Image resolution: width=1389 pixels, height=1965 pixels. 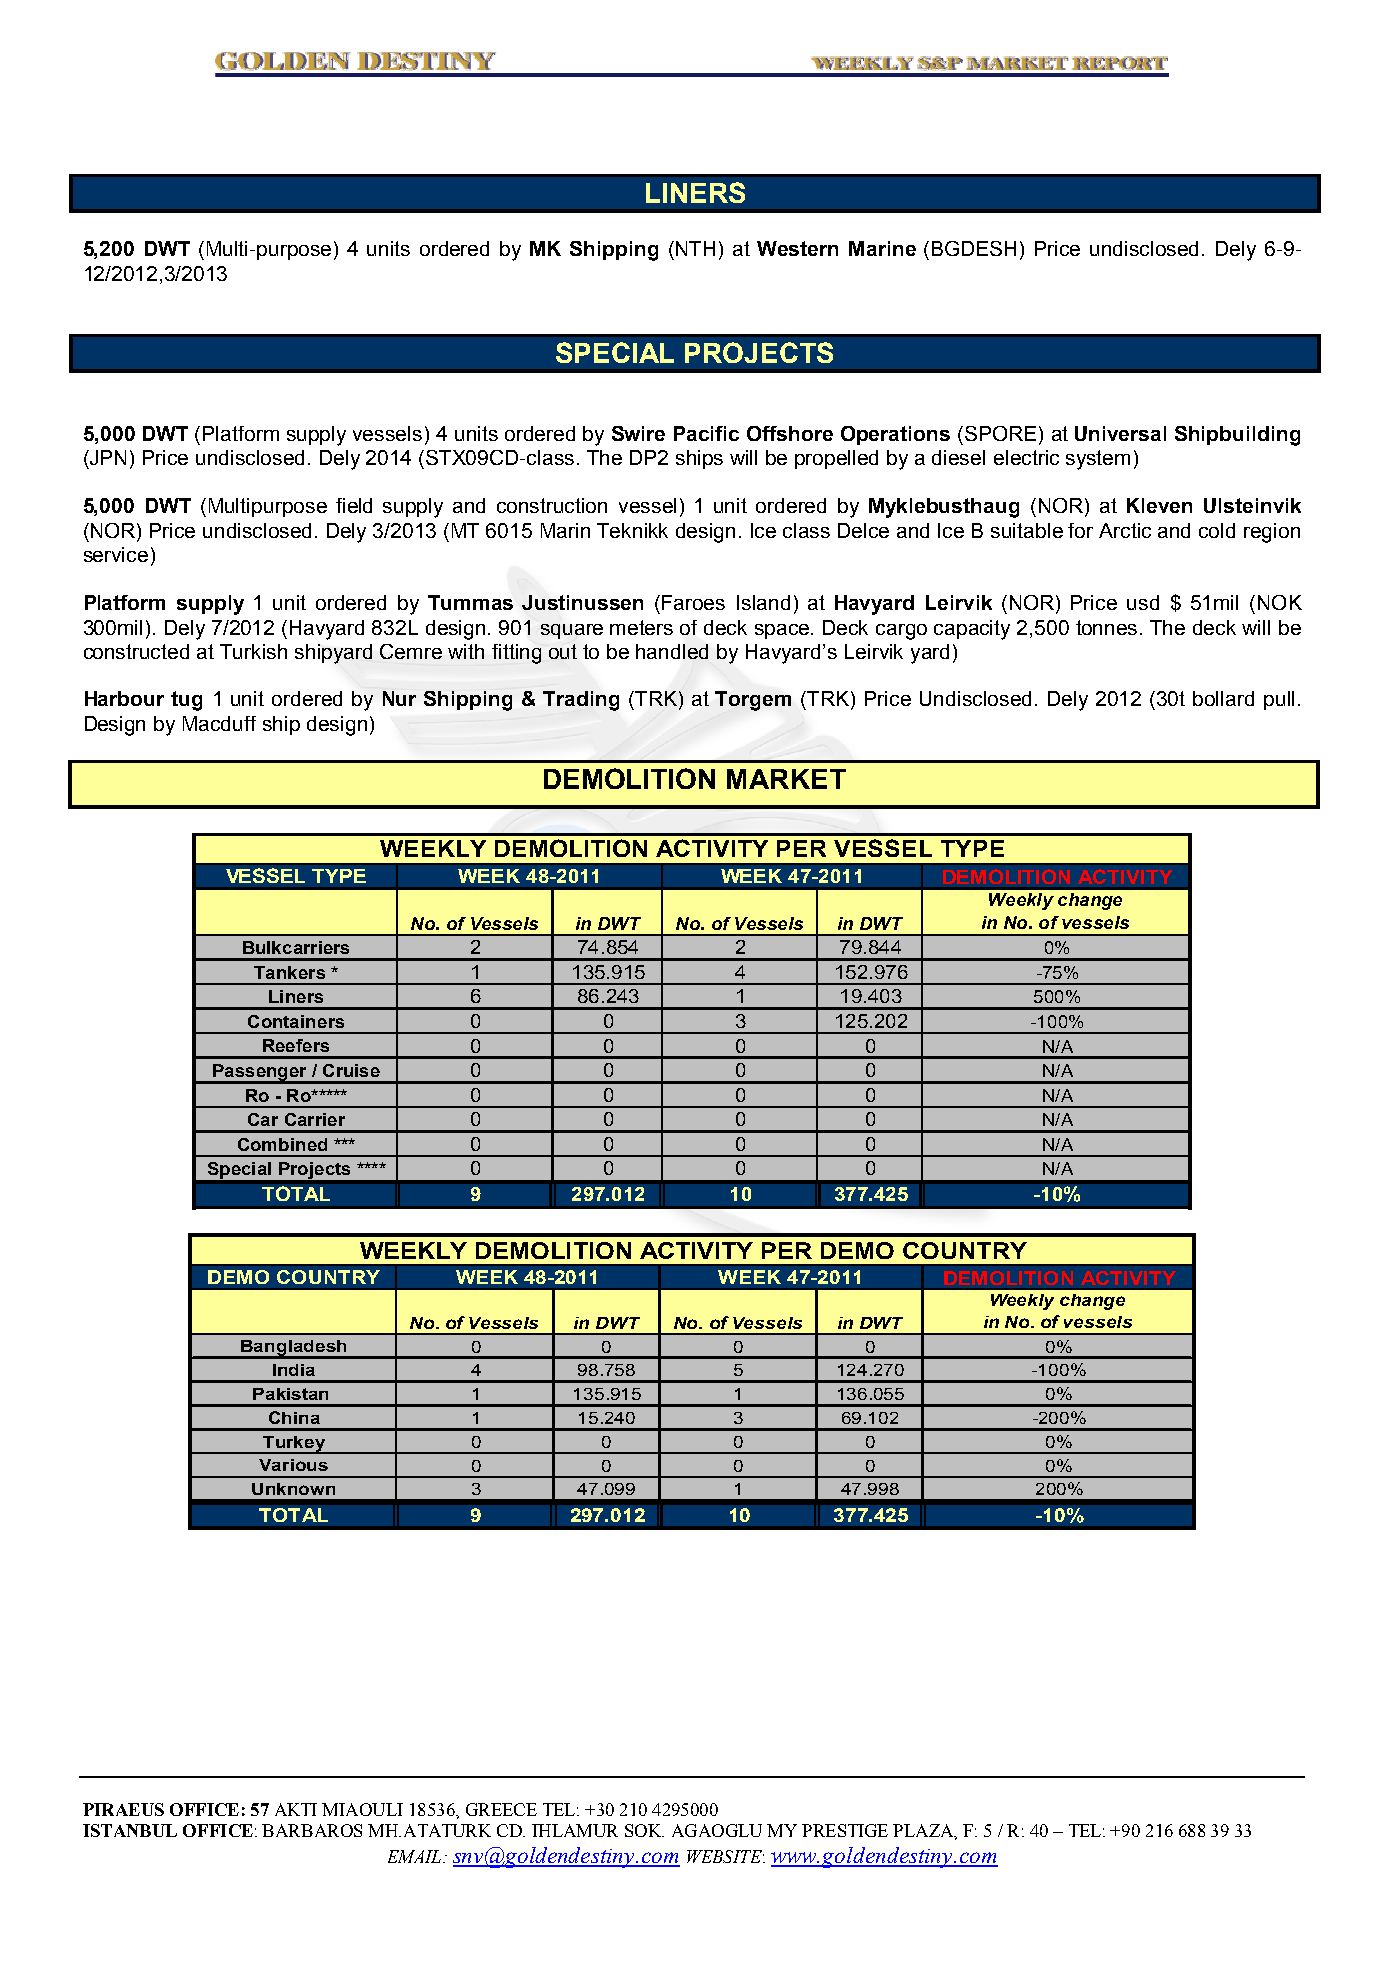 What do you see at coordinates (130, 1830) in the screenshot?
I see `ISTANBUL` at bounding box center [130, 1830].
